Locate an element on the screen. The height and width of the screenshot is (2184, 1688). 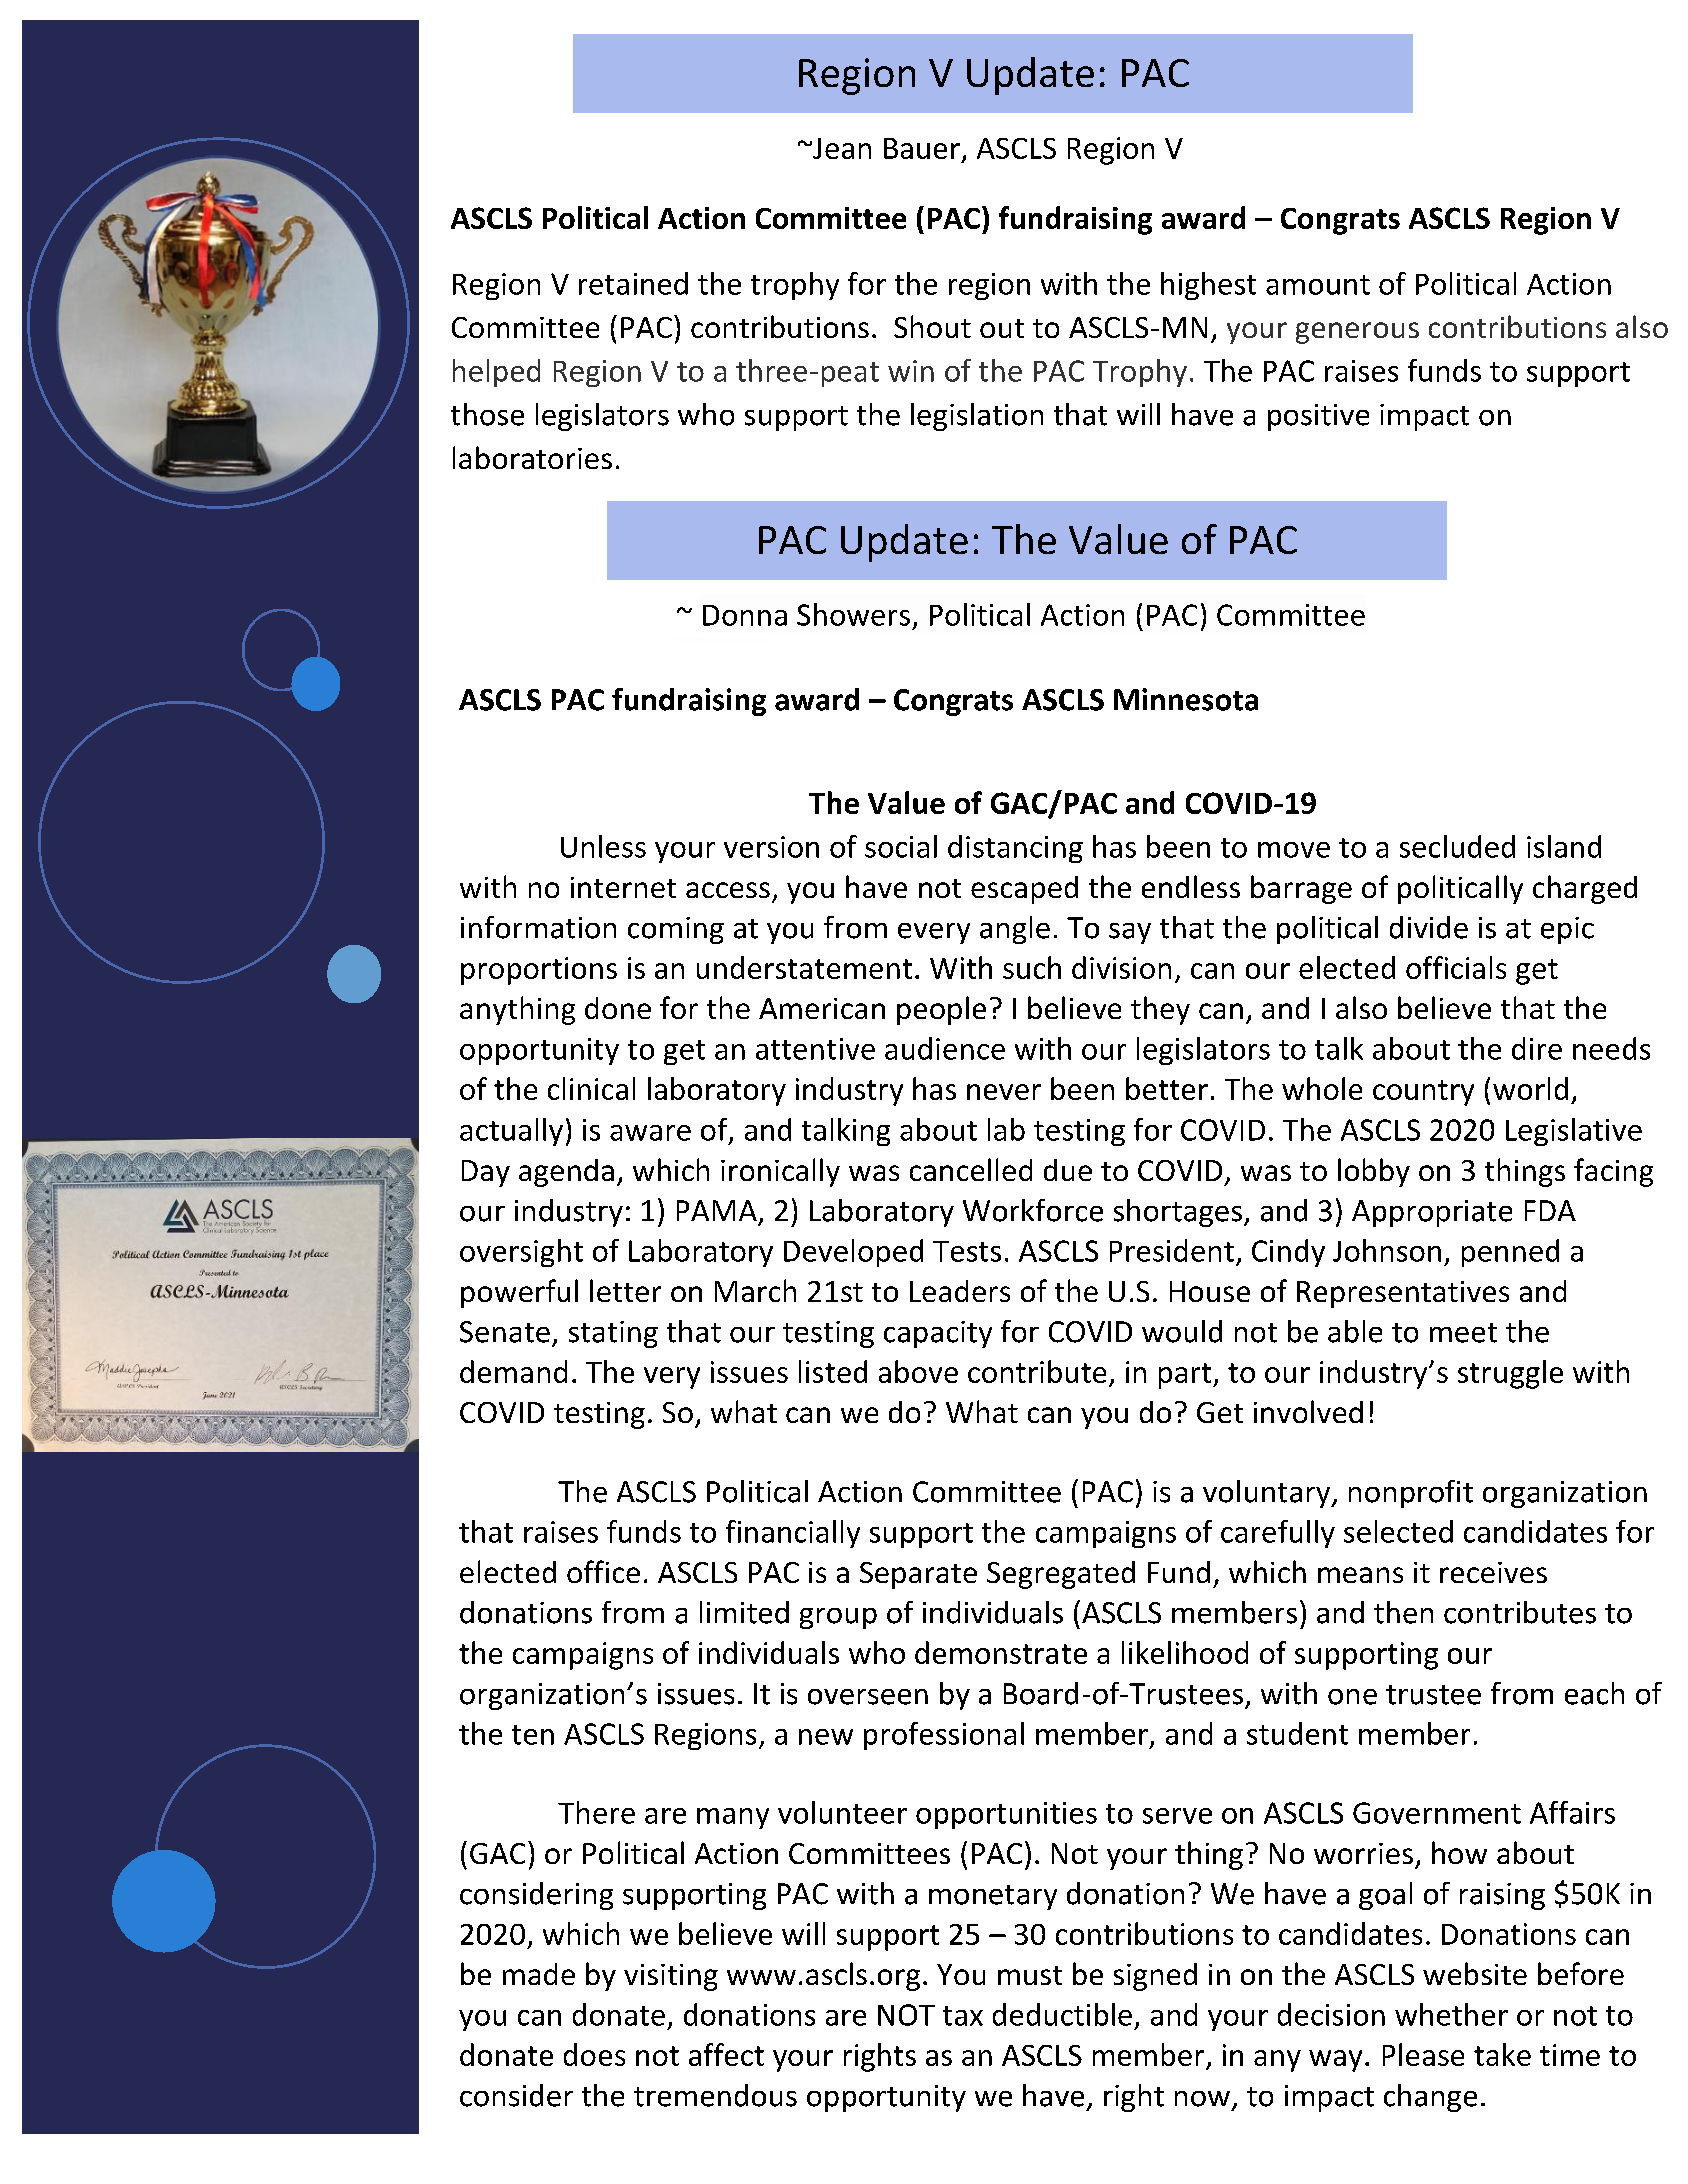
then is located at coordinates (1403, 1612).
